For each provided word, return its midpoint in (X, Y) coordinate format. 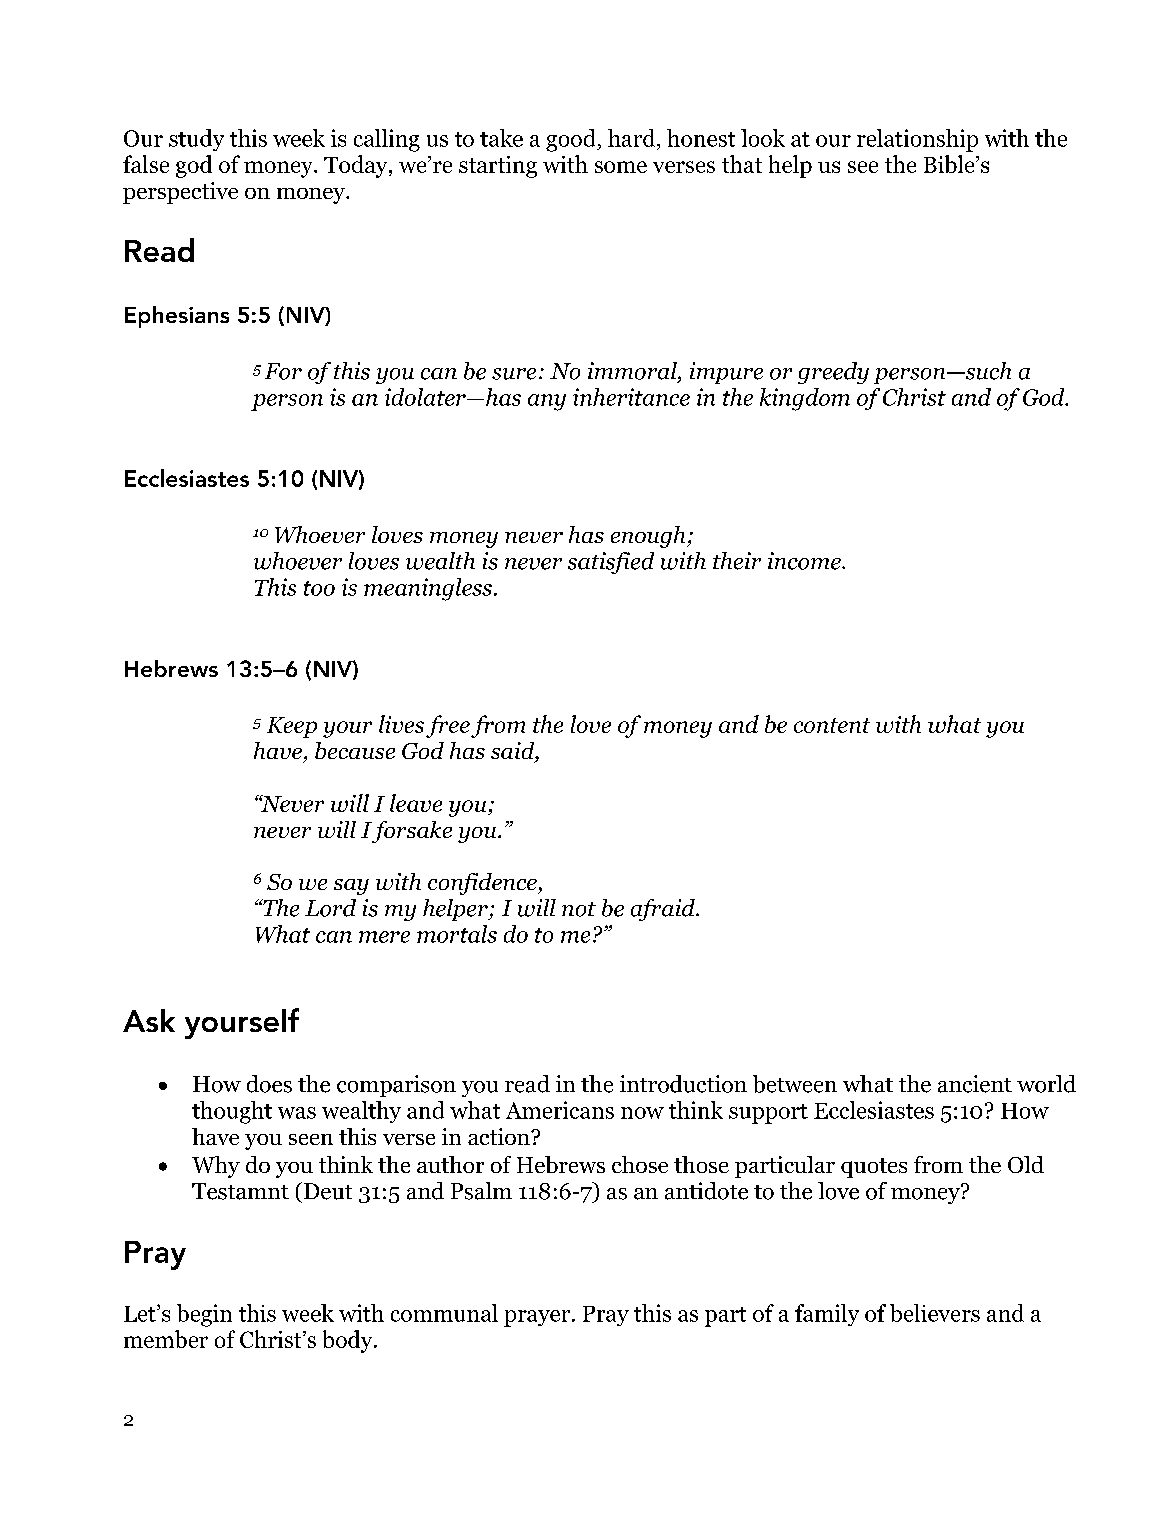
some (621, 167)
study (196, 140)
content (832, 725)
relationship (917, 140)
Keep (292, 727)
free (448, 726)
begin (204, 1315)
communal (444, 1313)
